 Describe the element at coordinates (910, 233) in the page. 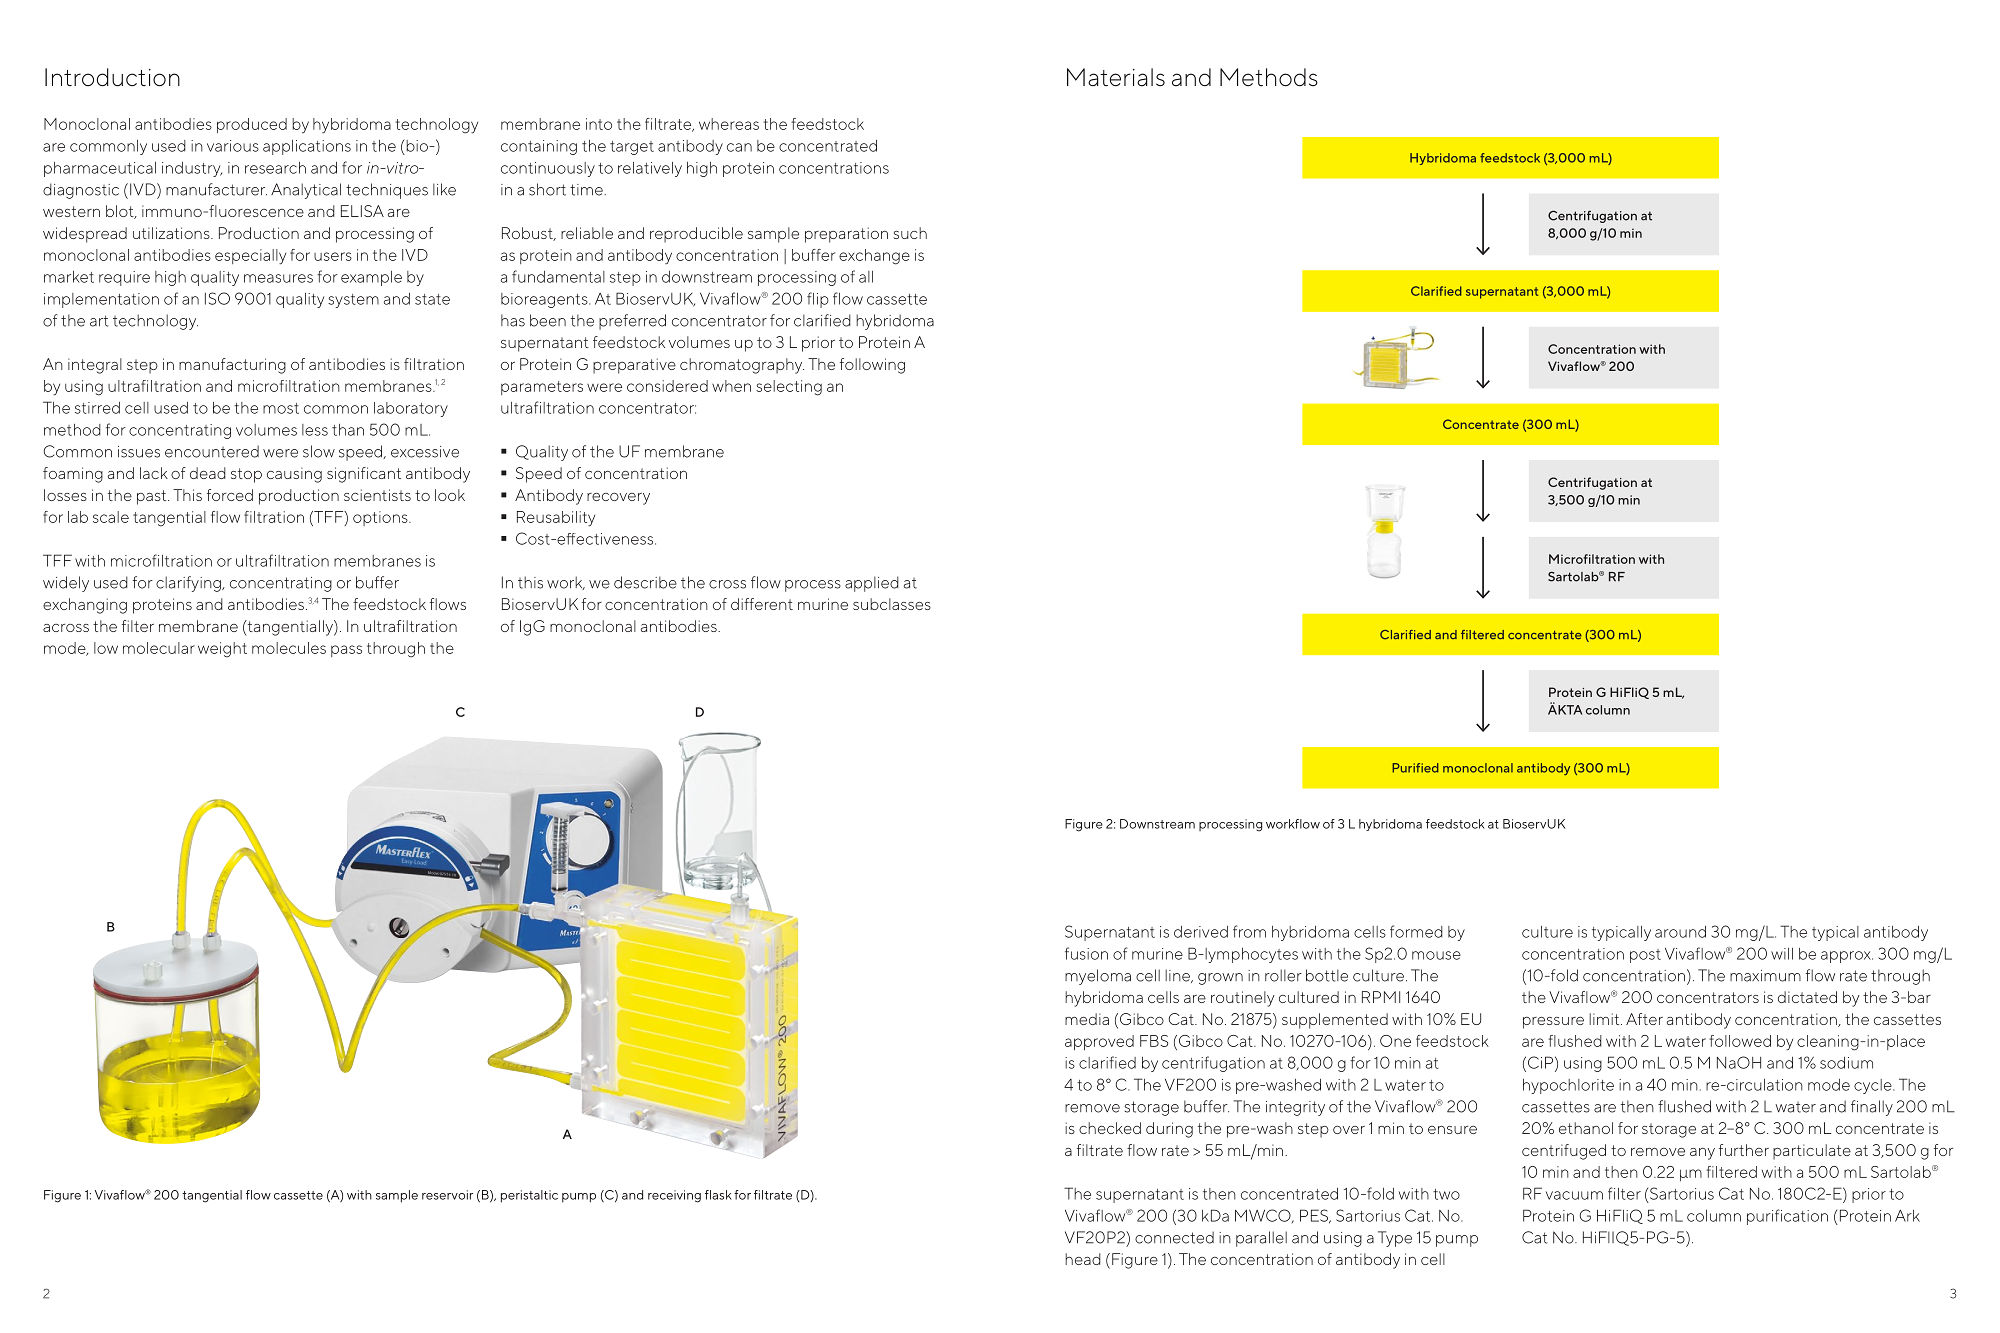

I see `such` at that location.
